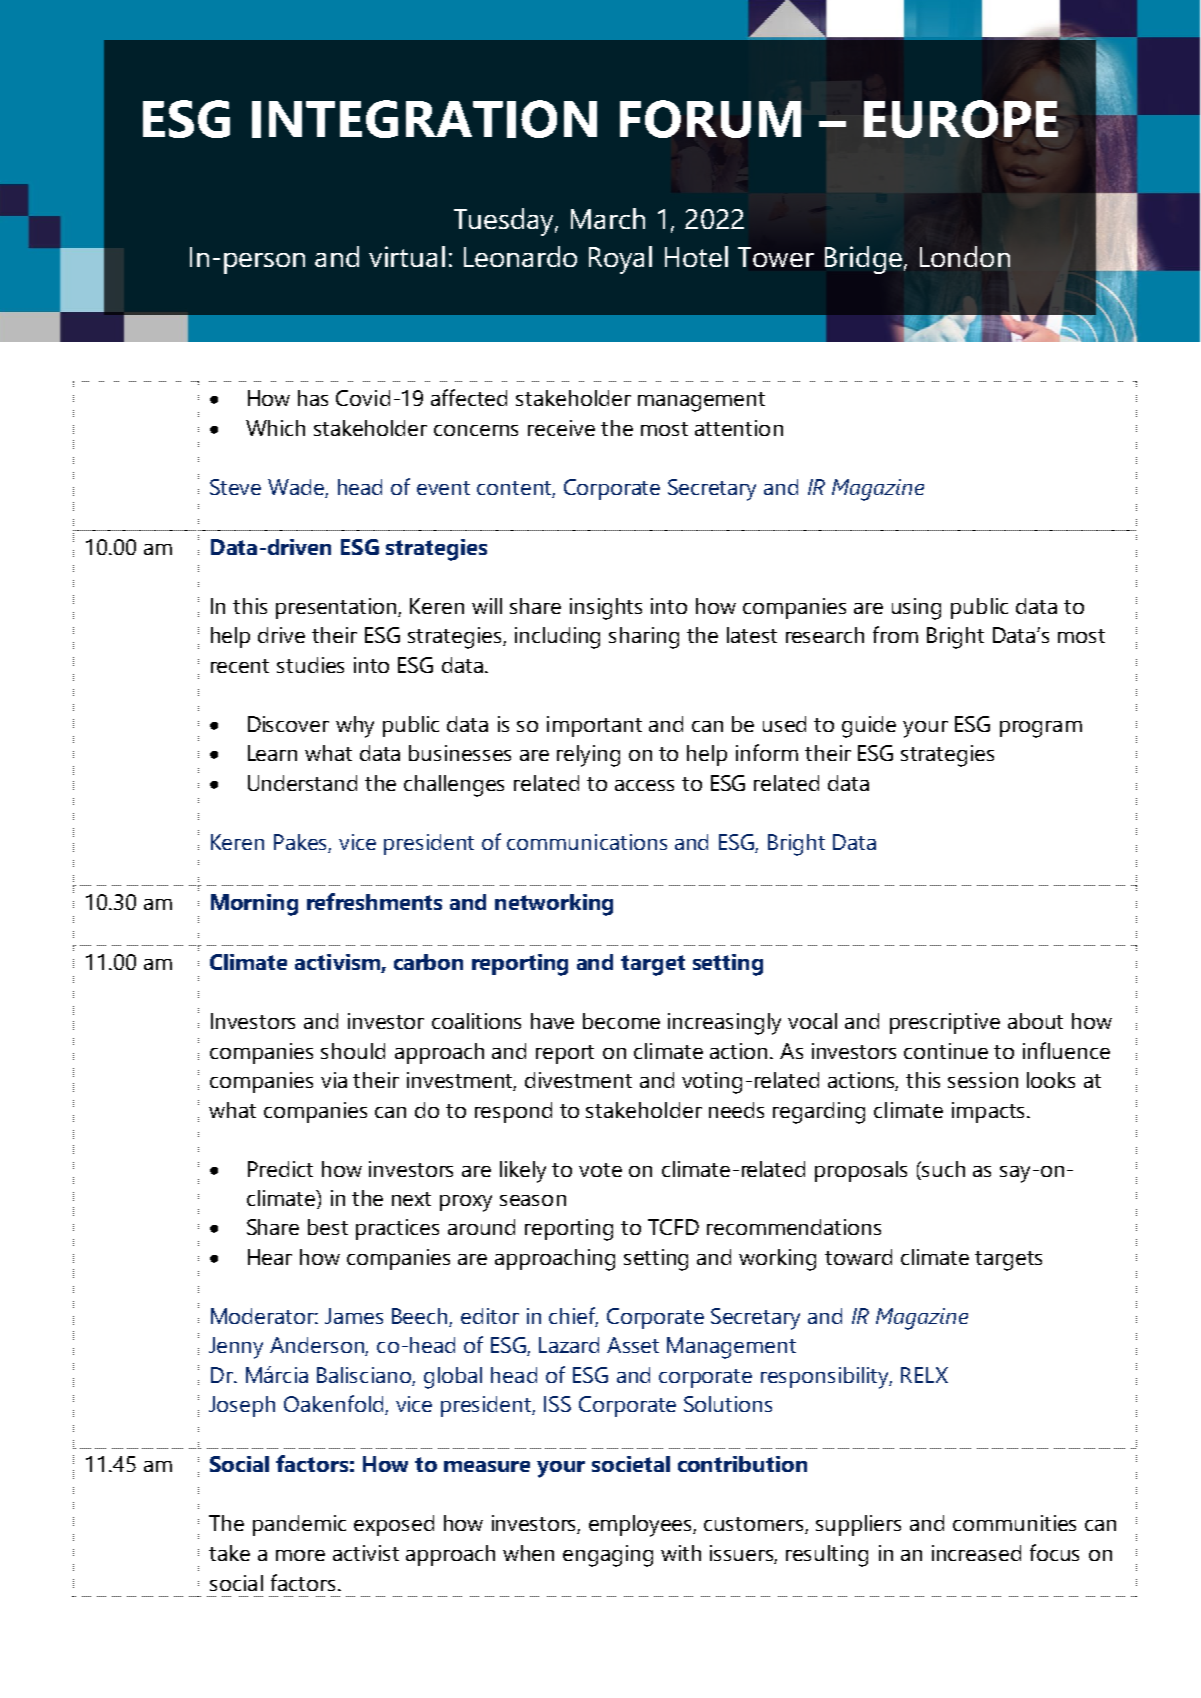  I want to click on attention, so click(739, 428).
